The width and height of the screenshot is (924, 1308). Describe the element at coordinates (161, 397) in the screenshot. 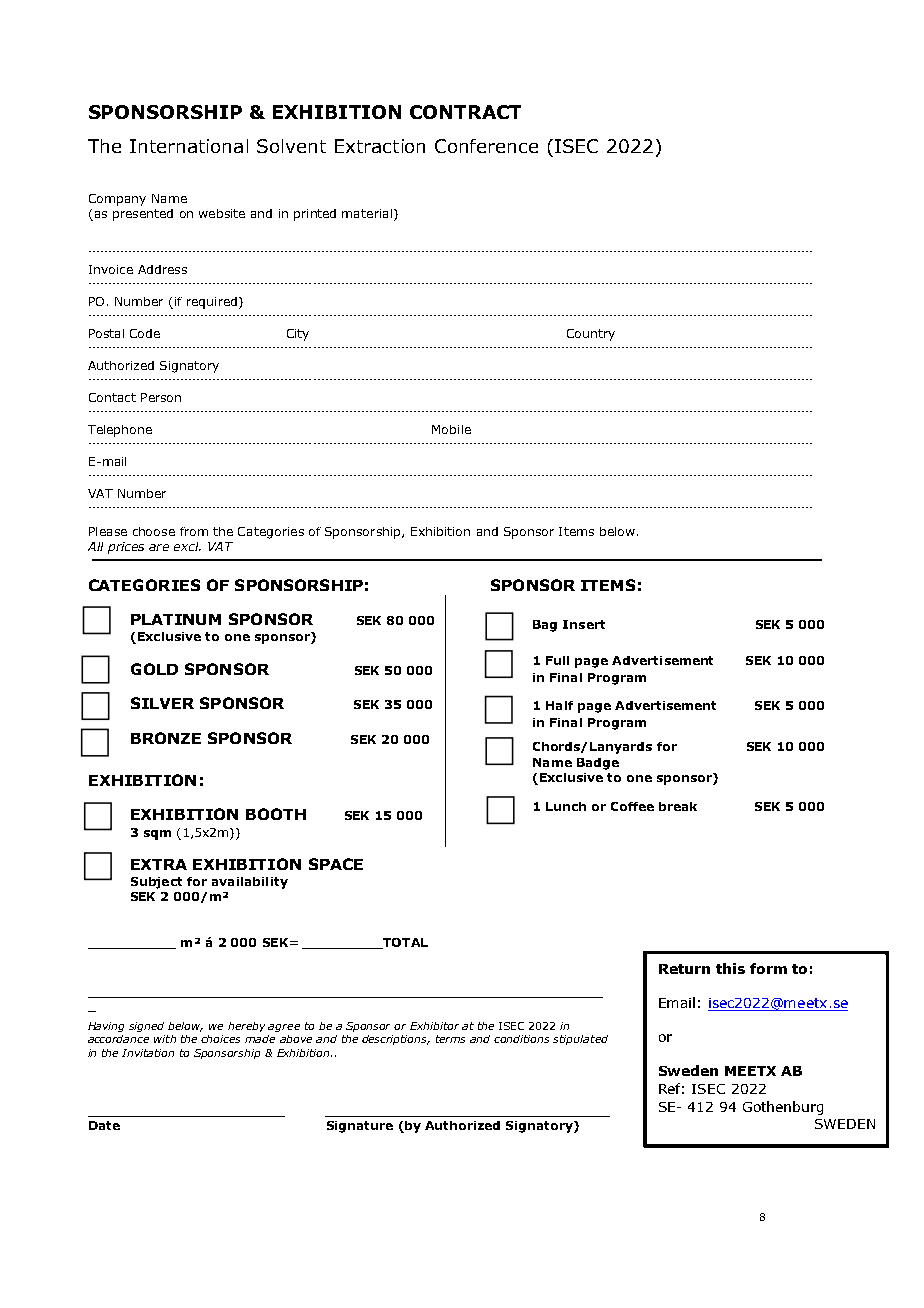

I see `Person` at that location.
